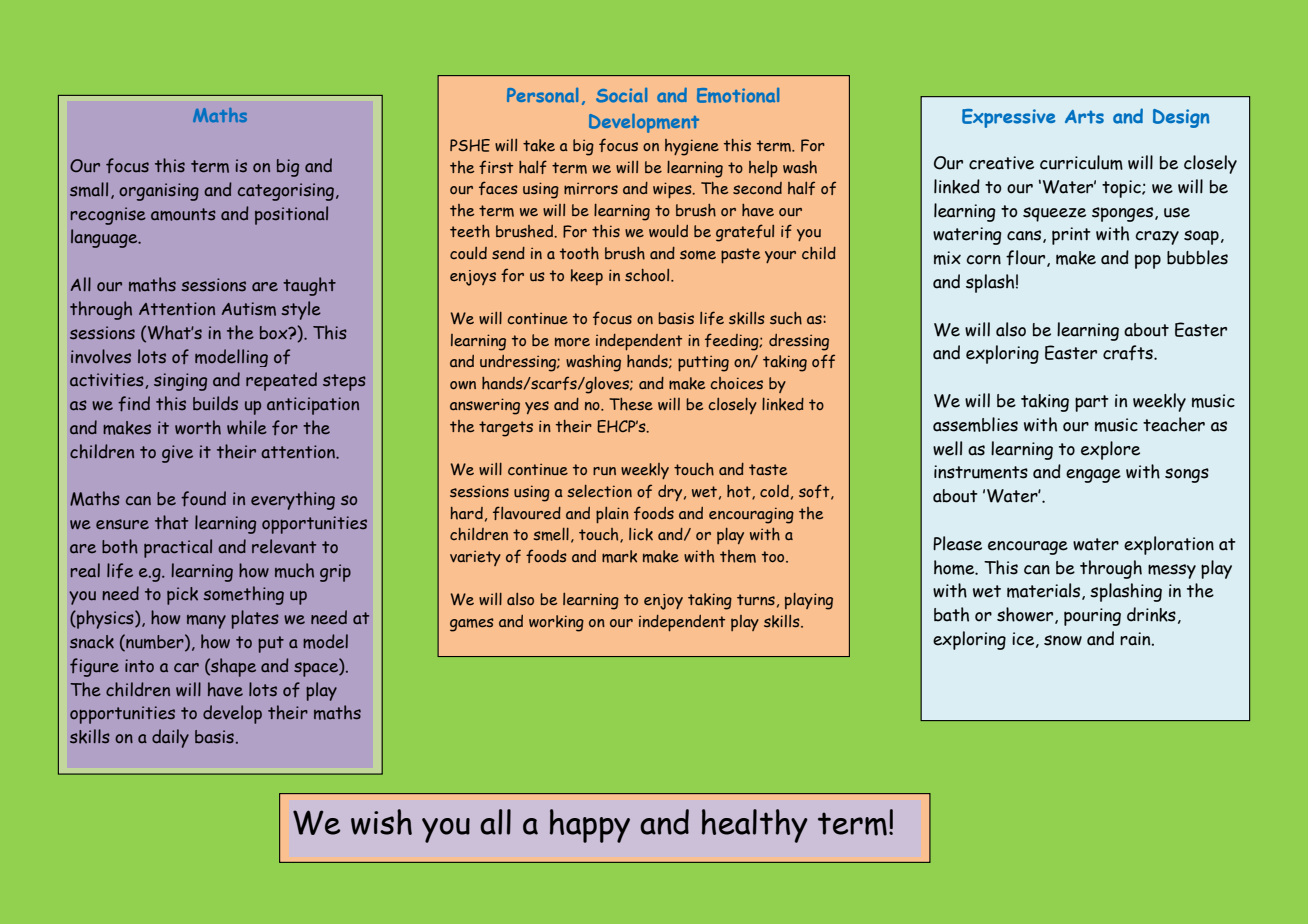 Image resolution: width=1308 pixels, height=924 pixels. I want to click on Arts, so click(1084, 117).
